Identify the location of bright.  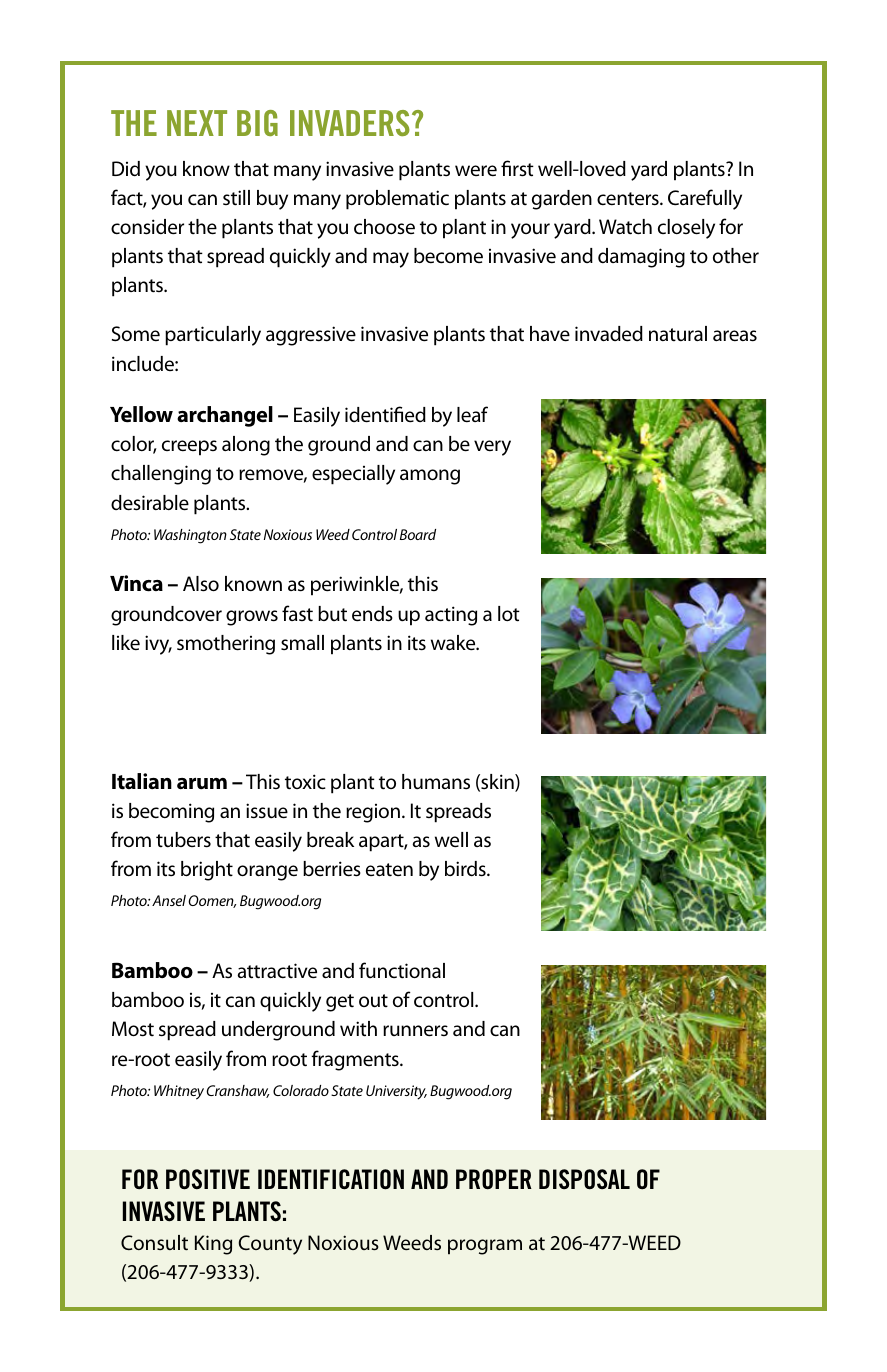
(207, 871).
